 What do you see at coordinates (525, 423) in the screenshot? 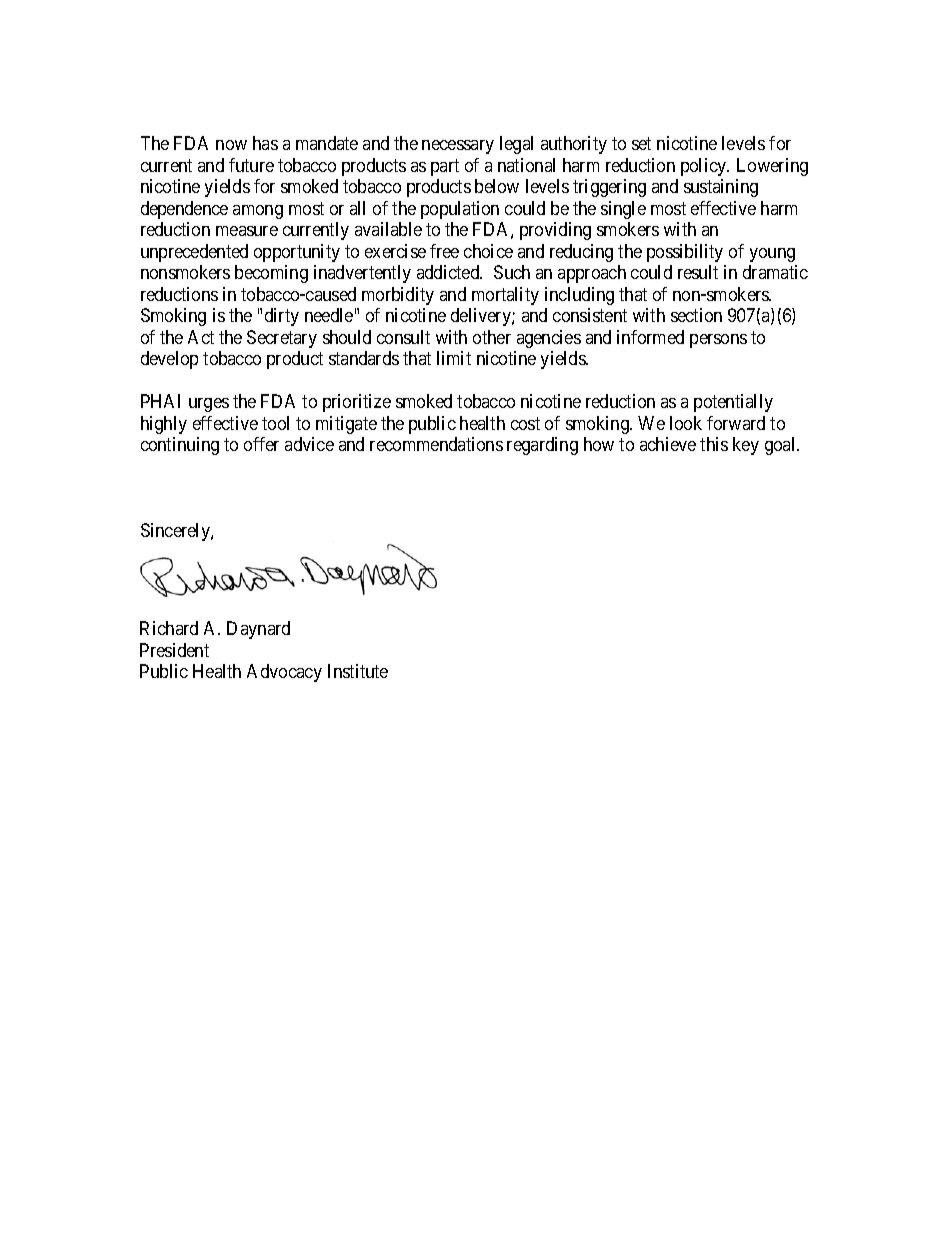
I see `cost` at bounding box center [525, 423].
